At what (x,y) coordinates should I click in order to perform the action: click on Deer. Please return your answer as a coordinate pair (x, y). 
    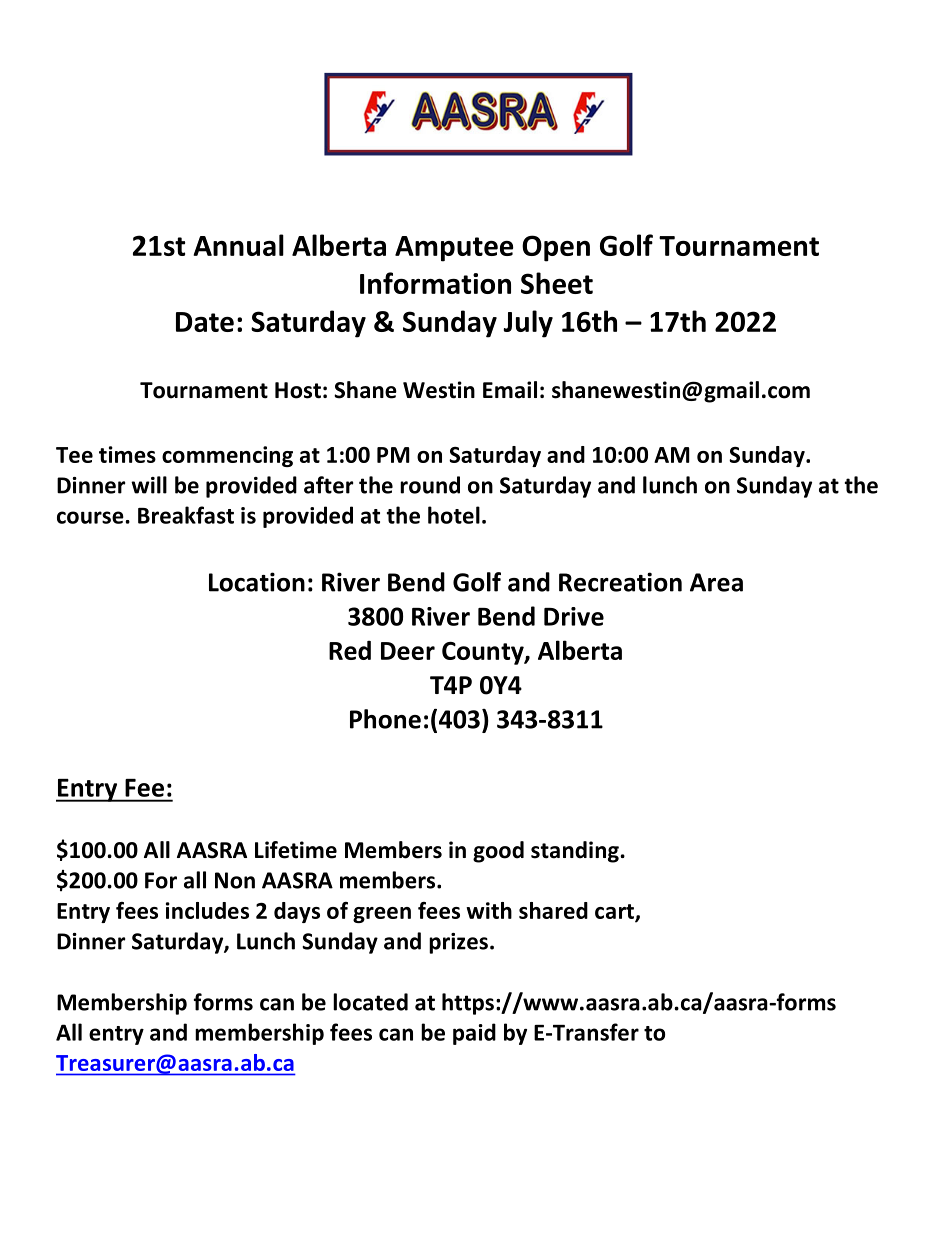
    Looking at the image, I should click on (408, 651).
